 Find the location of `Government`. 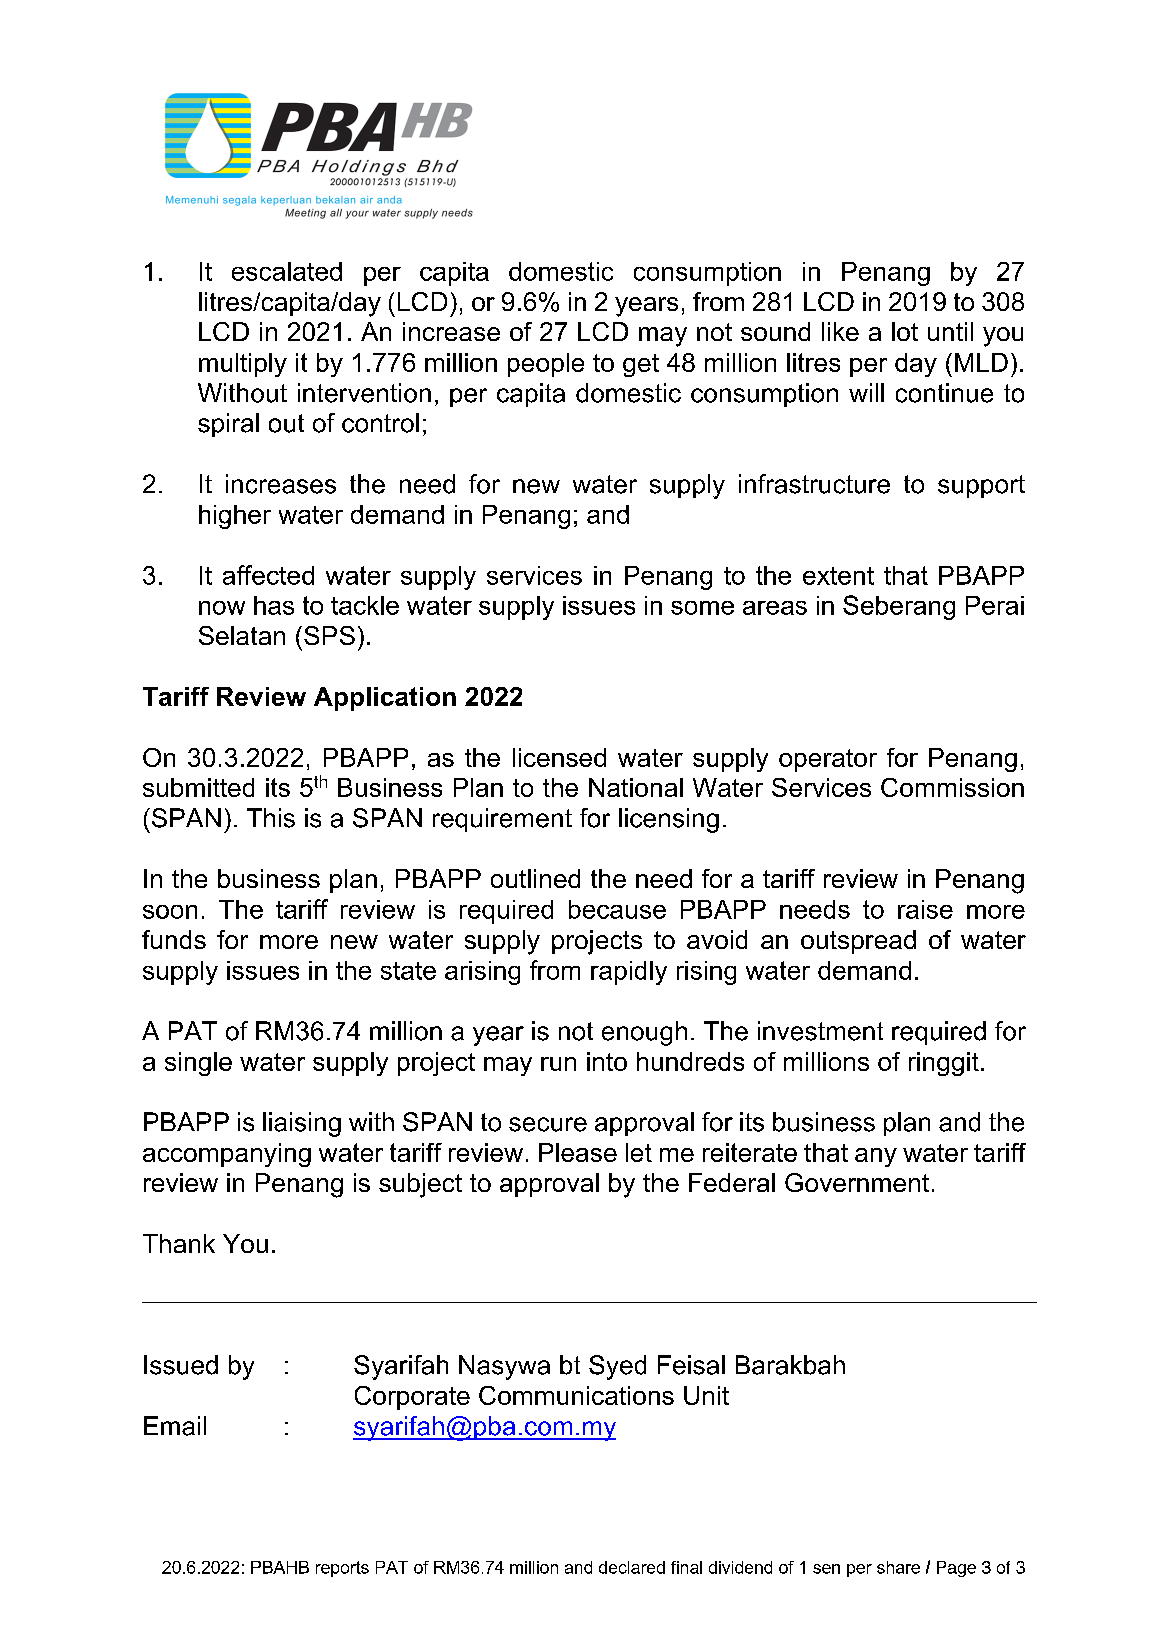

Government is located at coordinates (857, 1182).
